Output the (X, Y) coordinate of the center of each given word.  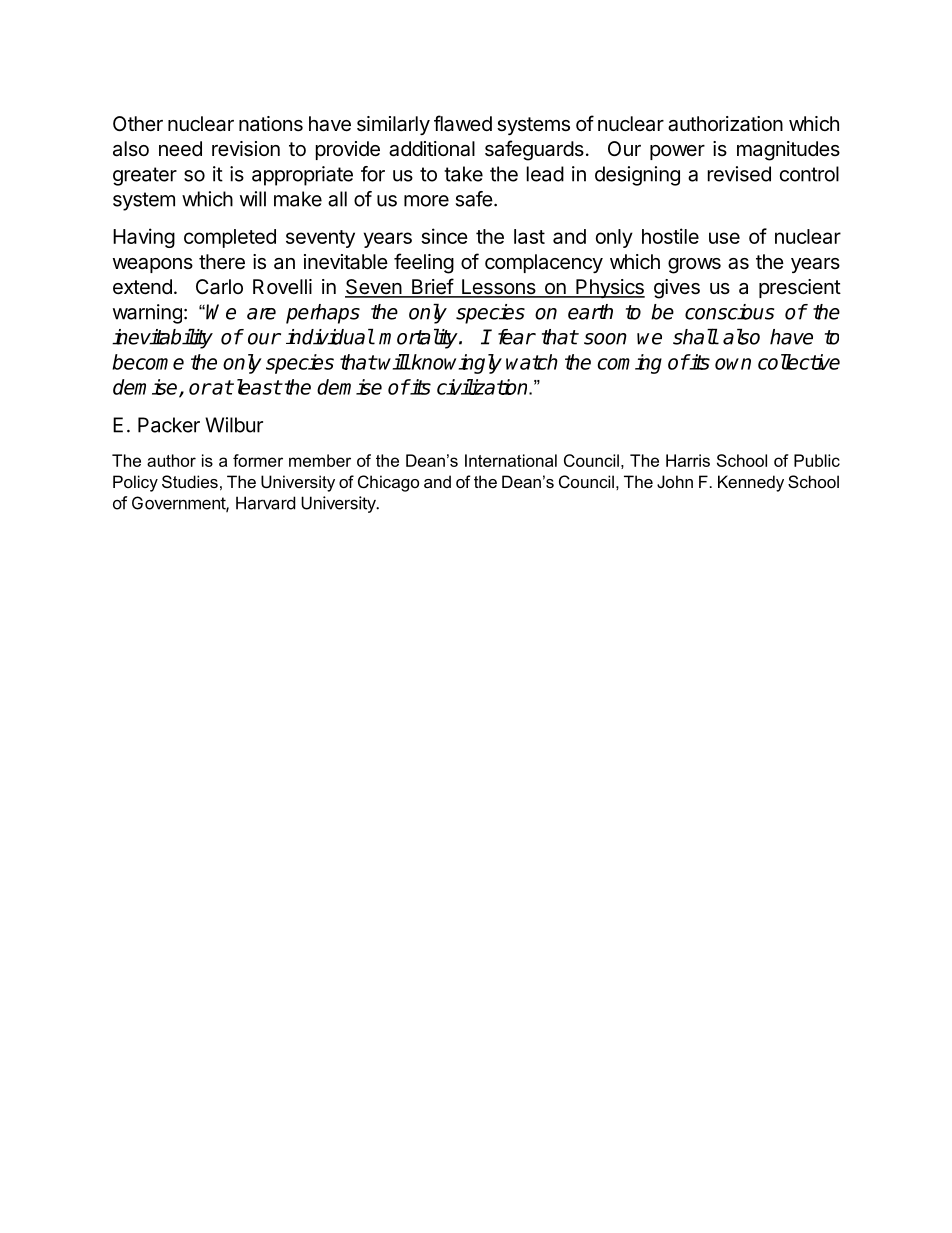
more (426, 201)
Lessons (498, 288)
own (733, 364)
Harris (688, 460)
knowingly (456, 364)
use (724, 238)
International (511, 460)
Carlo (219, 287)
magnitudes (788, 151)
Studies (190, 481)
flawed (463, 123)
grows (694, 266)
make (298, 199)
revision (246, 149)
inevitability (162, 338)
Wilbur (234, 425)
